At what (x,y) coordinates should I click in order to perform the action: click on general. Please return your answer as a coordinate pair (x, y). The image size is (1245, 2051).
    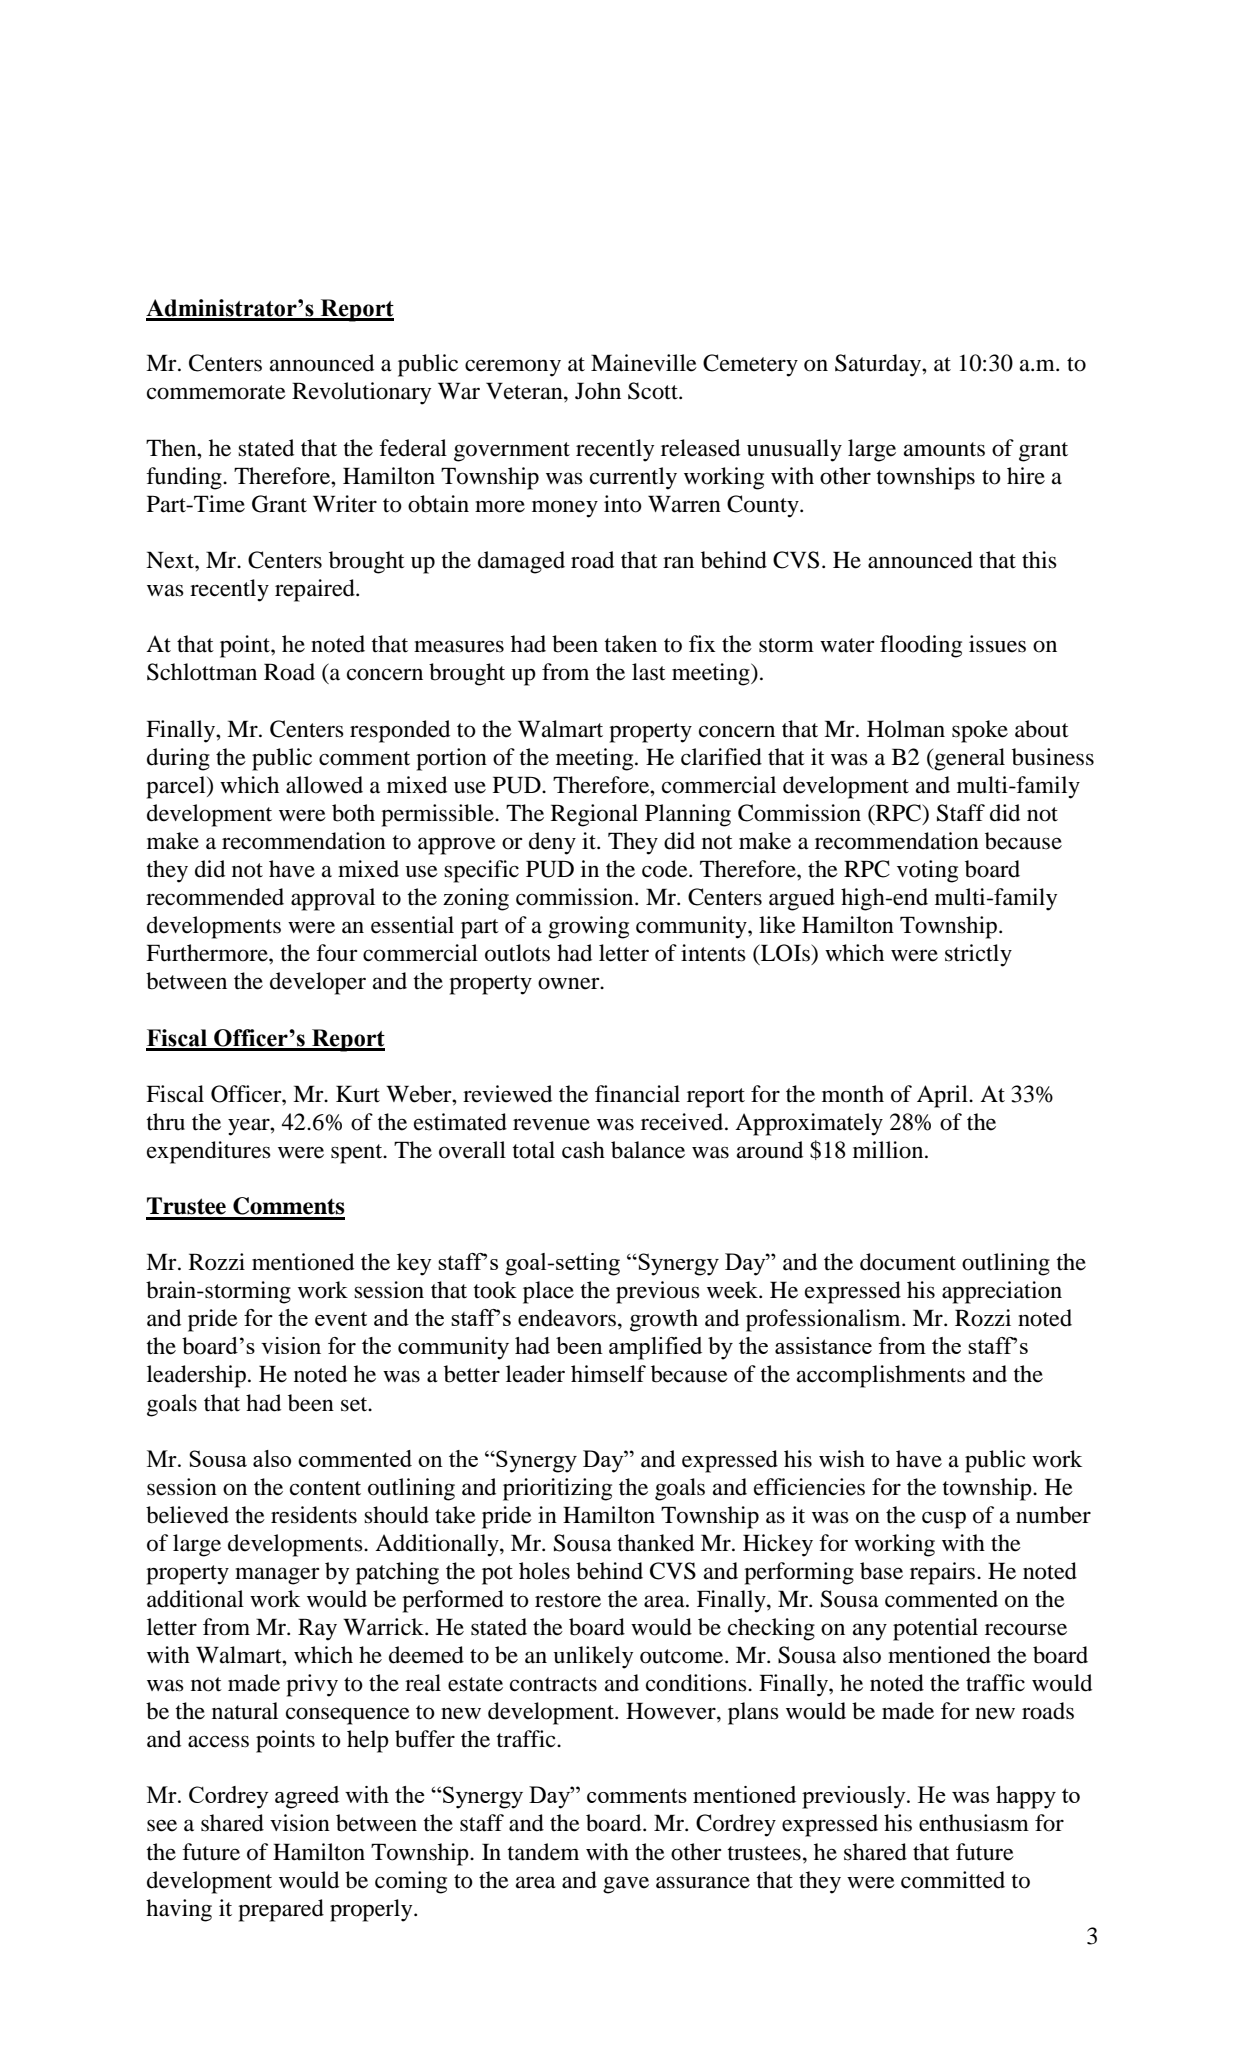
    Looking at the image, I should click on (969, 759).
